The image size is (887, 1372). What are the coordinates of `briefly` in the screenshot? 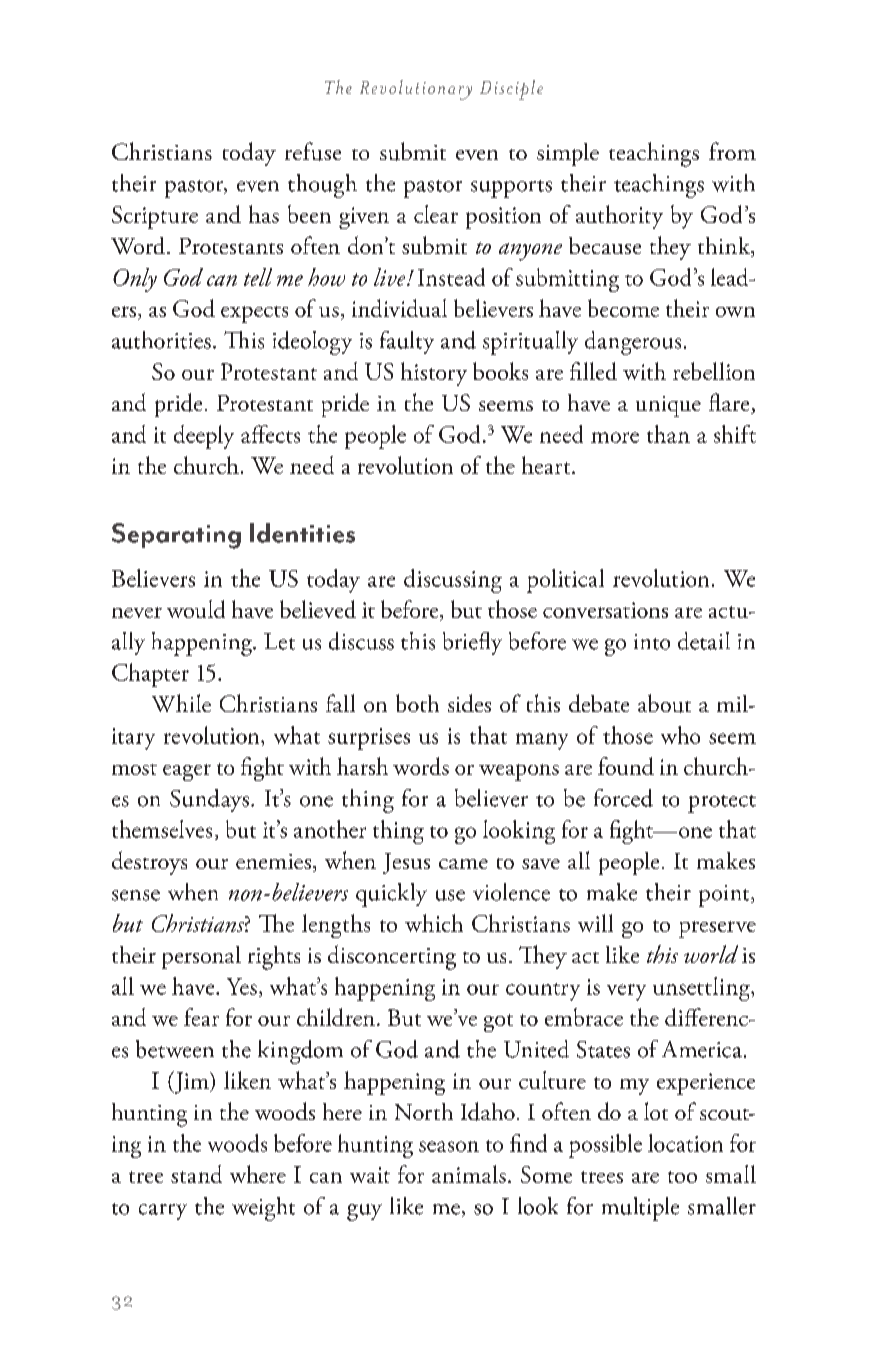 It's located at (472, 643).
